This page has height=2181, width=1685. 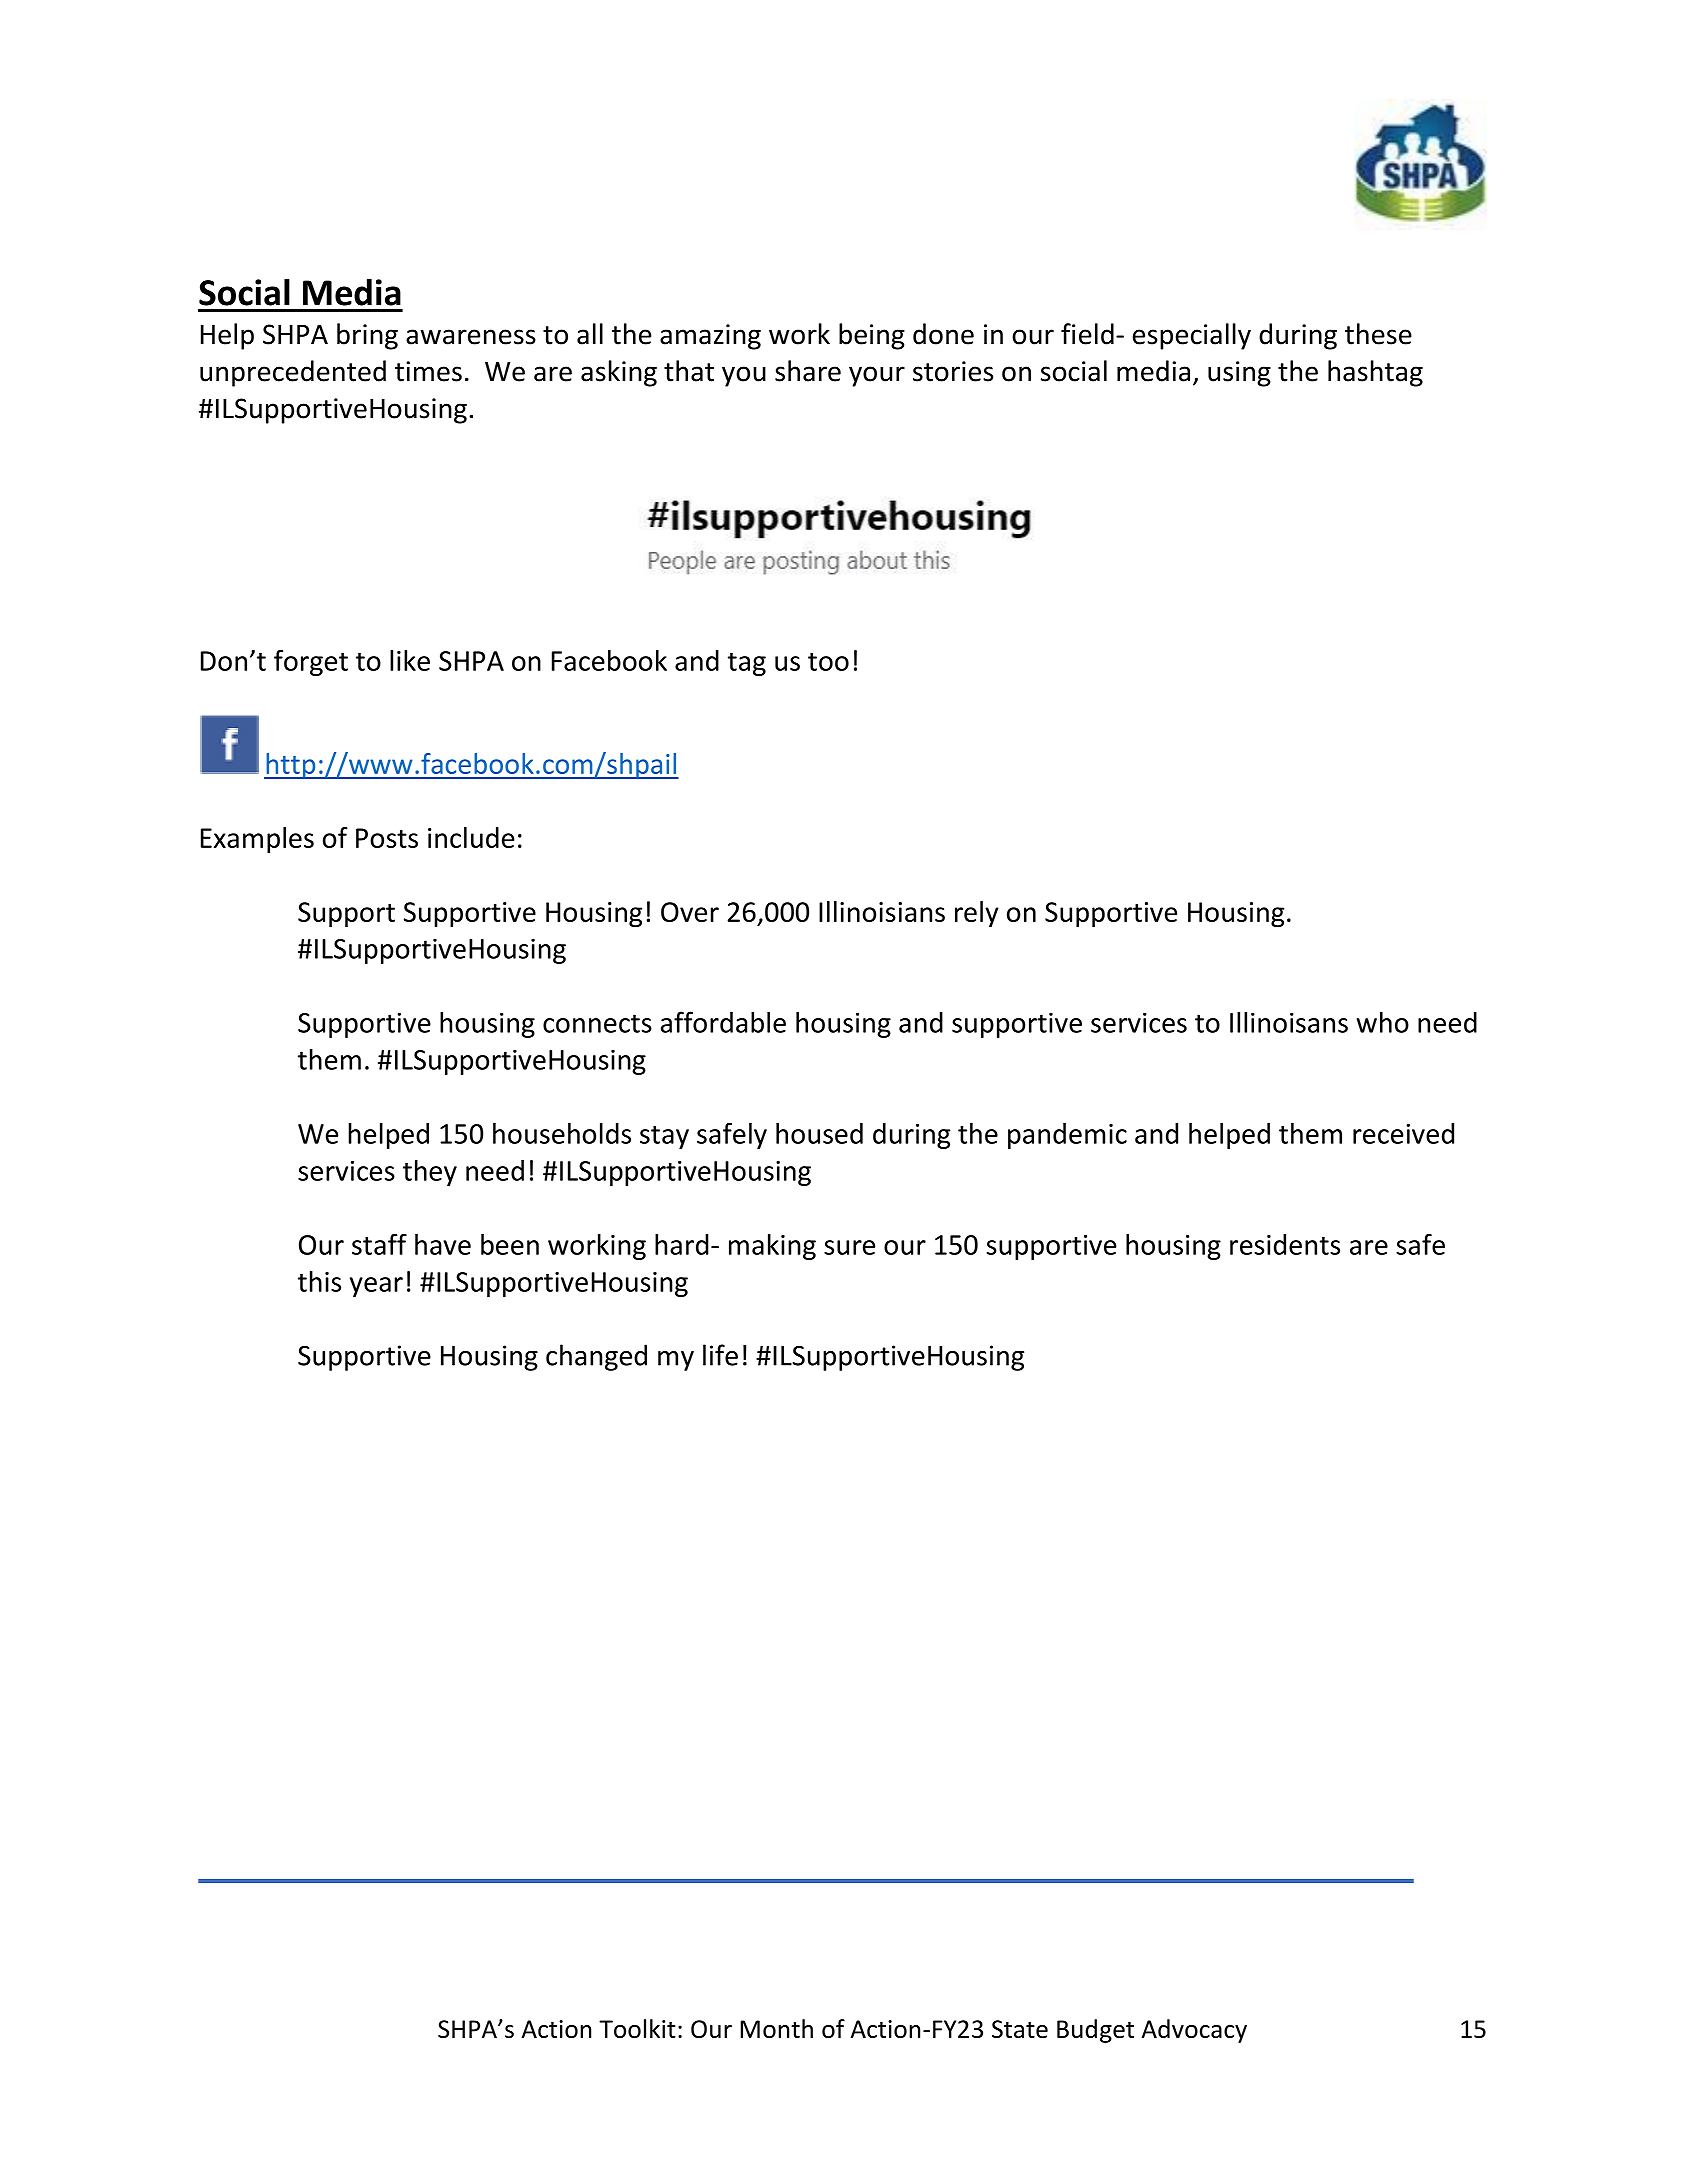 What do you see at coordinates (776, 2028) in the page?
I see `Month` at bounding box center [776, 2028].
